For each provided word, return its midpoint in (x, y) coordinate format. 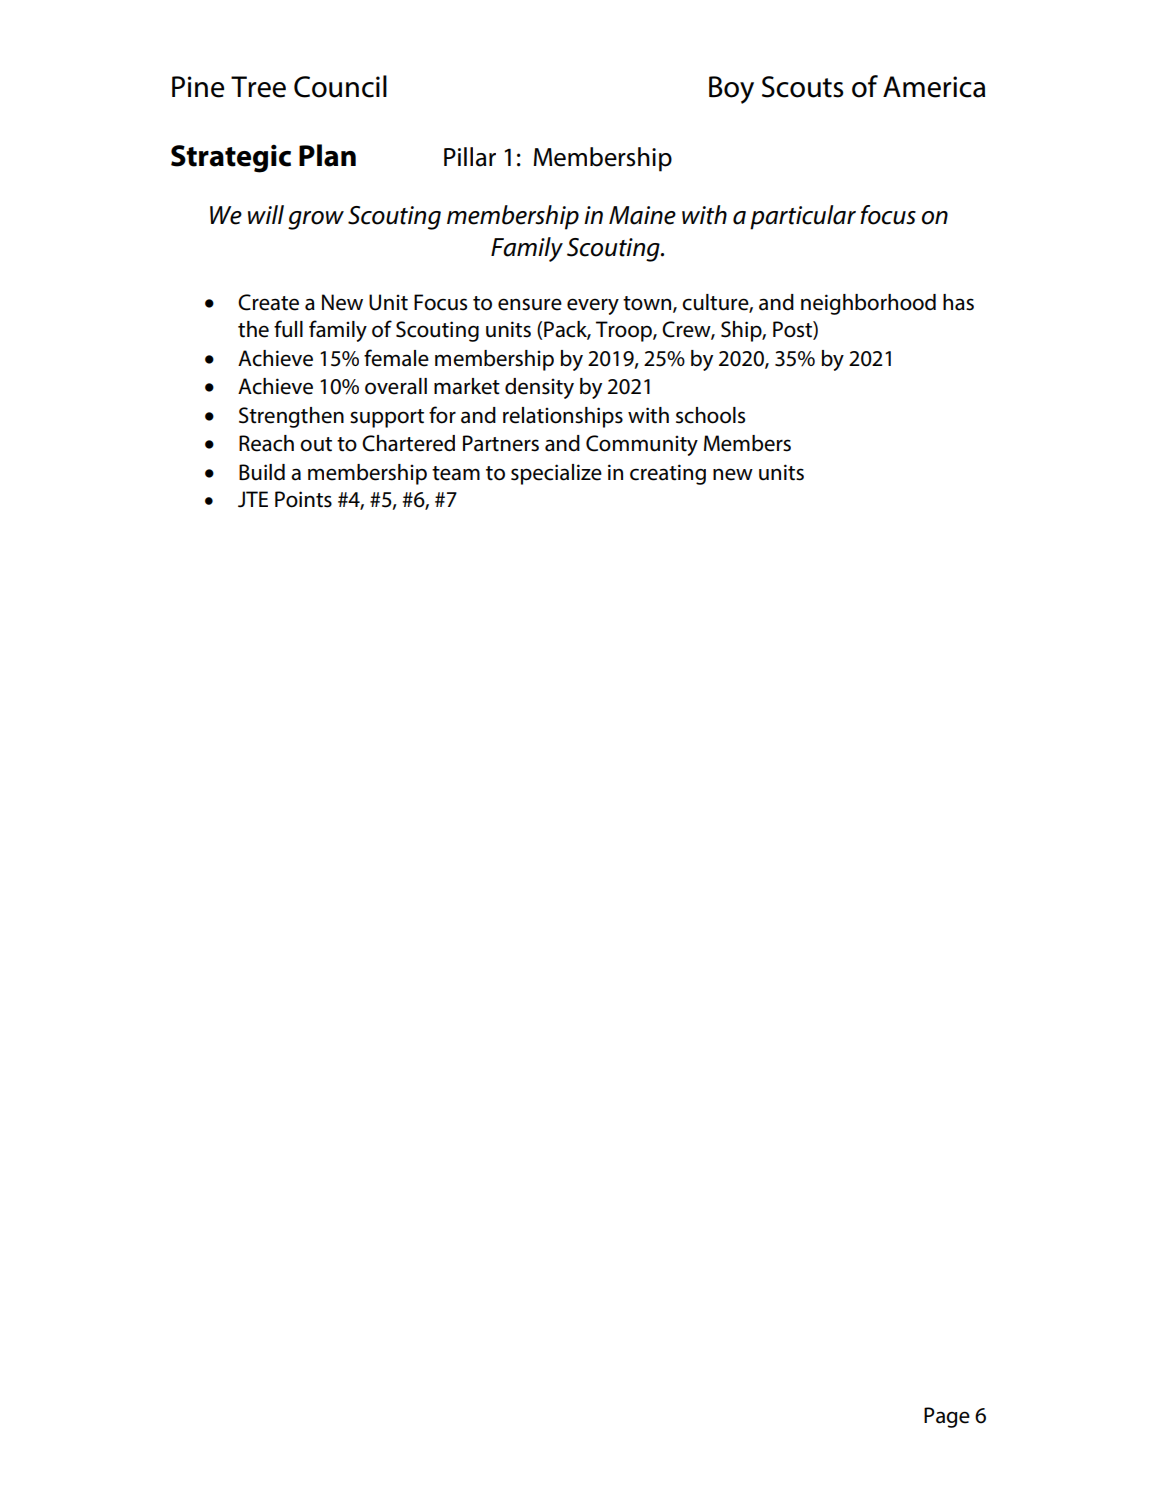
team (456, 473)
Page (947, 1417)
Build (262, 472)
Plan (327, 155)
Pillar (470, 157)
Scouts (803, 87)
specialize (556, 474)
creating (668, 474)
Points (303, 499)
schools (710, 415)
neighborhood (868, 304)
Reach (266, 443)
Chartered (408, 443)
